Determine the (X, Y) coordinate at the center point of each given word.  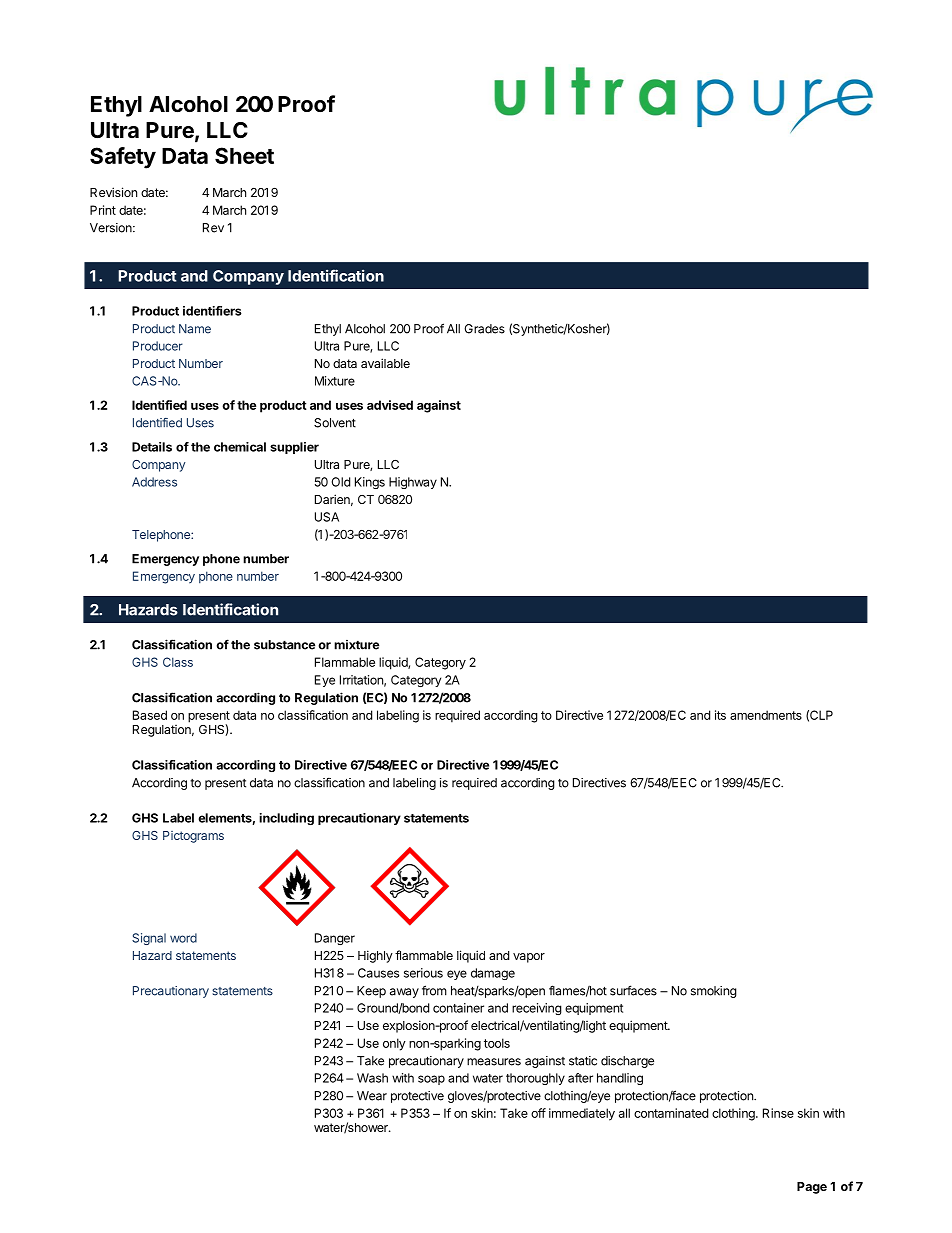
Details (152, 447)
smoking (714, 992)
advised (390, 405)
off (538, 1113)
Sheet (244, 155)
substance (284, 645)
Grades (484, 329)
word (183, 938)
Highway (413, 483)
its (720, 715)
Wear (372, 1096)
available (385, 363)
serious (423, 973)
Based (150, 715)
